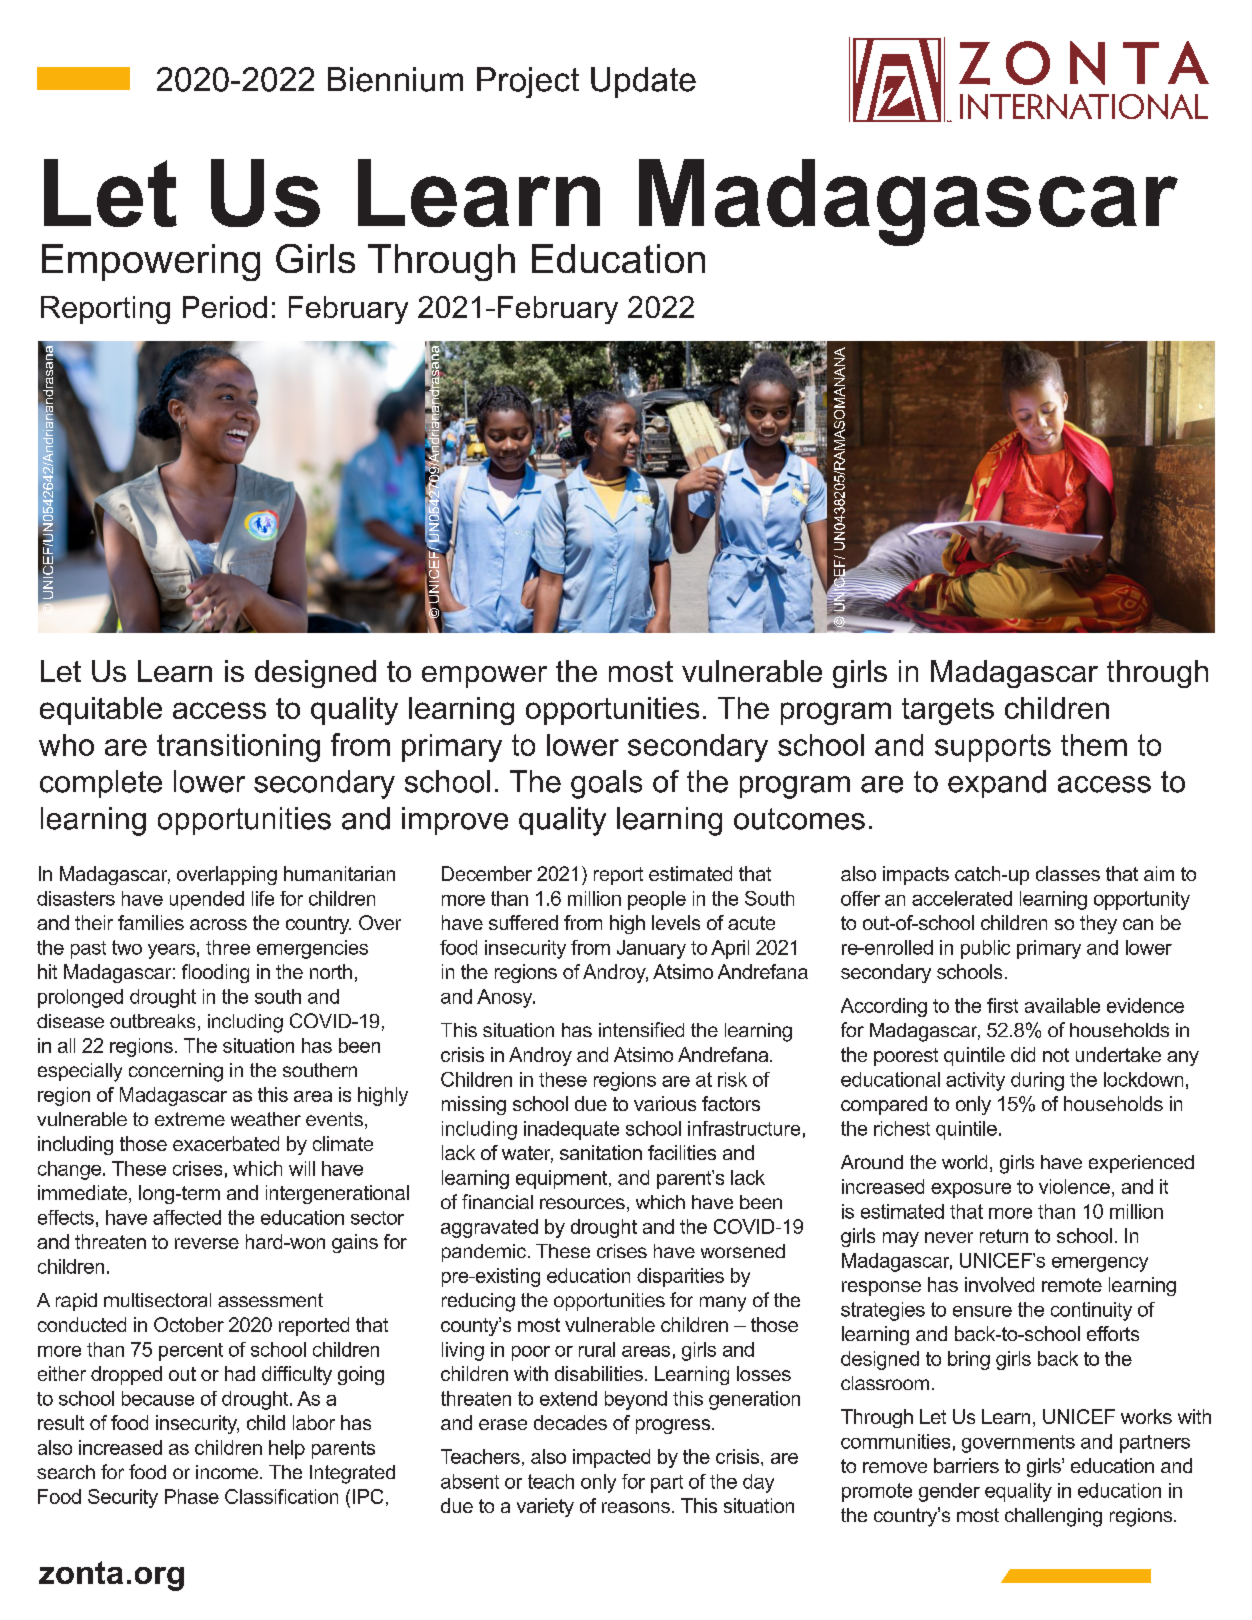 The width and height of the screenshot is (1252, 1620). Describe the element at coordinates (225, 307) in the screenshot. I see `Period` at that location.
